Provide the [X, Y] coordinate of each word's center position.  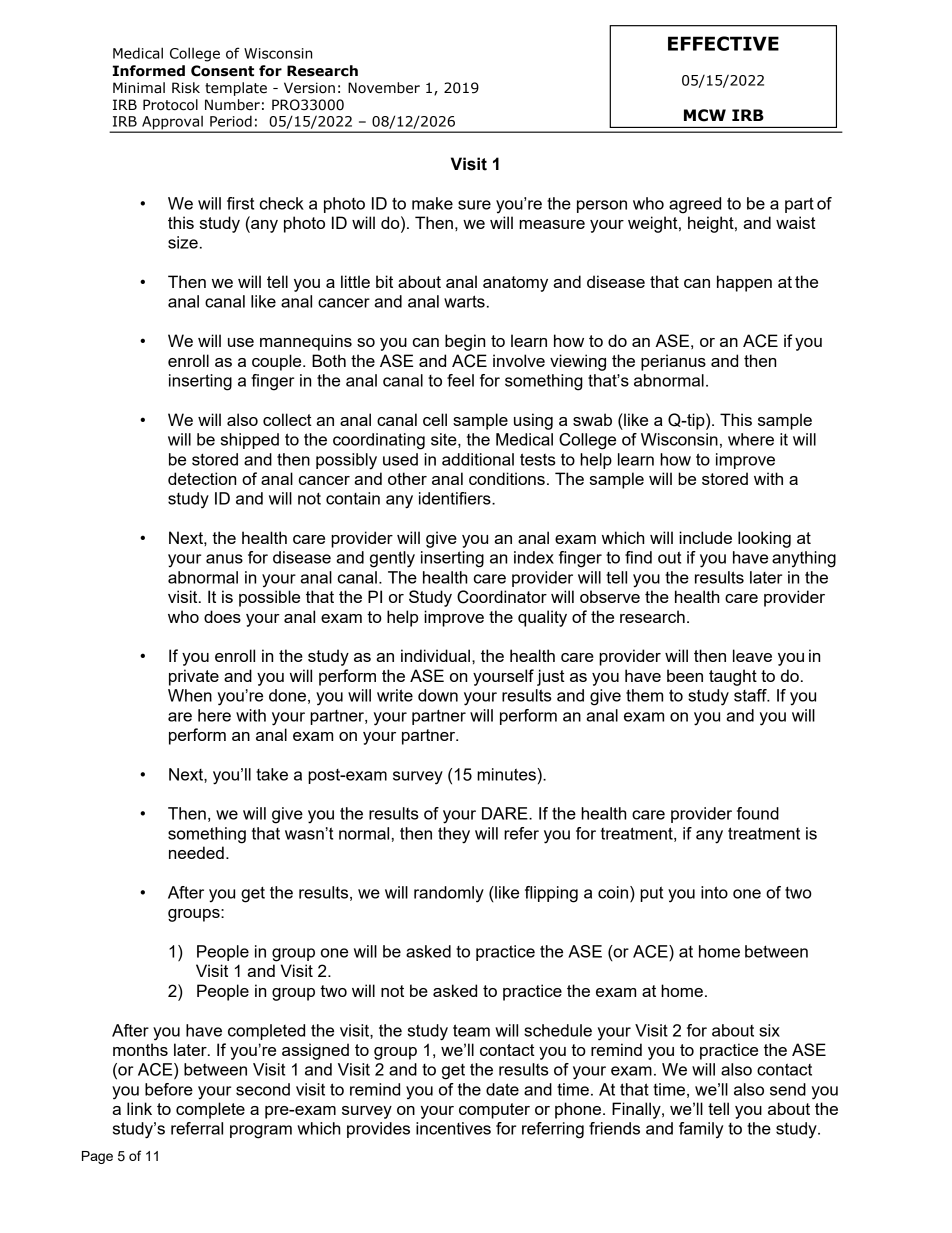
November [384, 88]
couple [278, 362]
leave [752, 655]
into [714, 892]
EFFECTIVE [723, 43]
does [222, 616]
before [169, 1089]
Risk [186, 88]
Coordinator [502, 597]
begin [465, 342]
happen [744, 283]
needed [196, 852]
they [454, 835]
